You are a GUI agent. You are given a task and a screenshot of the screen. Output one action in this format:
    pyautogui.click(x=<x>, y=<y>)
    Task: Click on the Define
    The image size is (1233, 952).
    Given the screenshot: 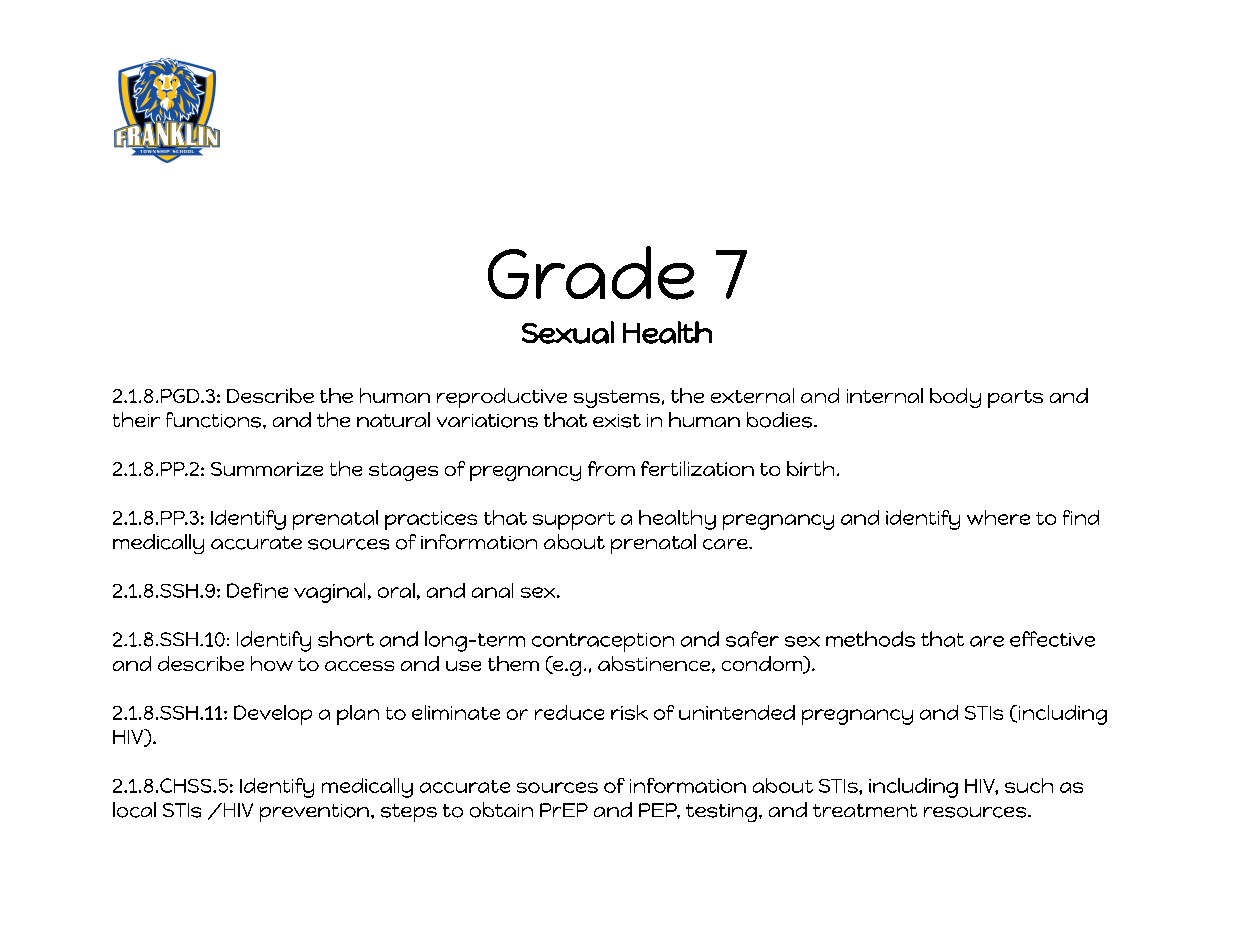 What is the action you would take?
    pyautogui.click(x=257, y=590)
